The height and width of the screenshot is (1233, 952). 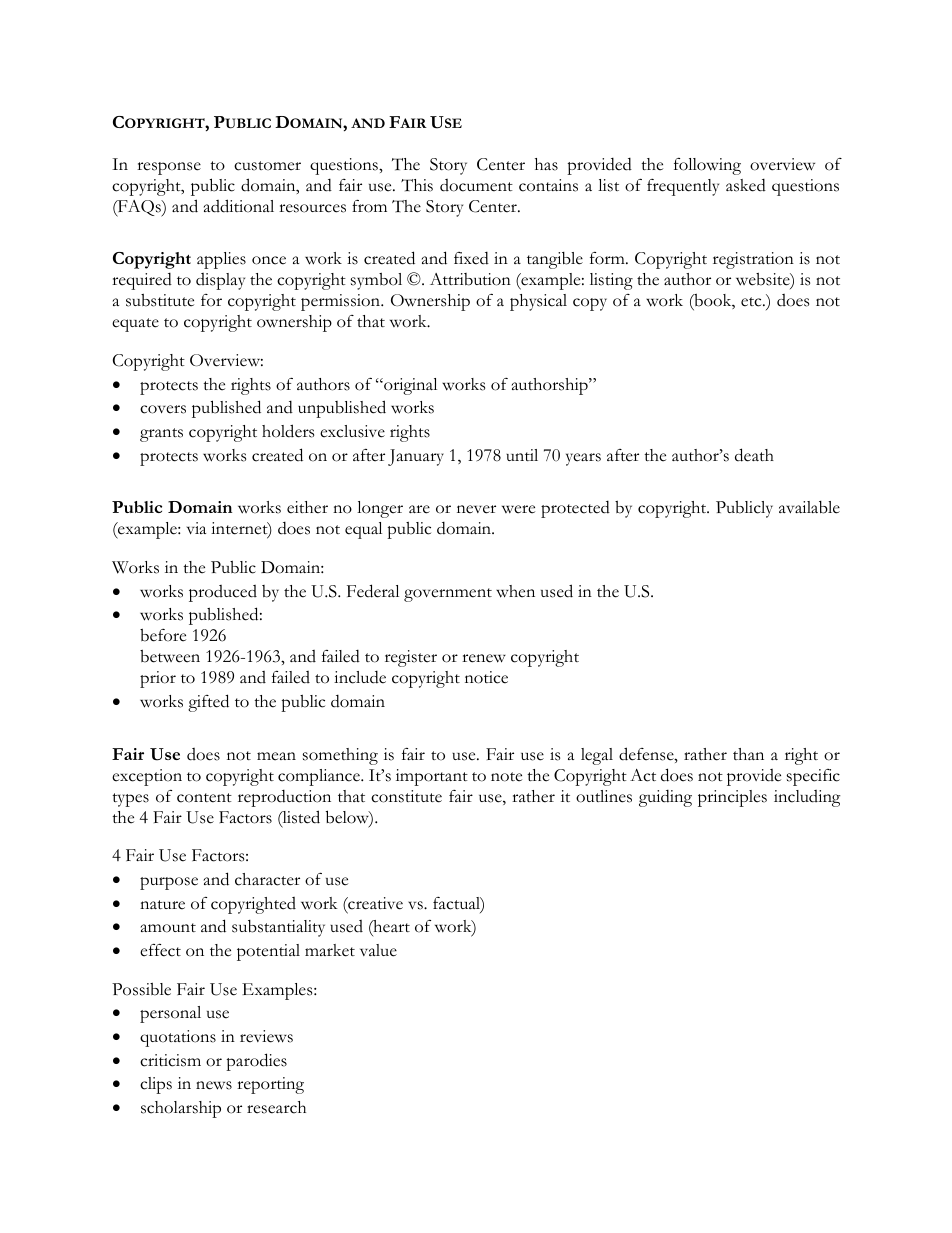 What do you see at coordinates (476, 185) in the screenshot?
I see `document` at bounding box center [476, 185].
